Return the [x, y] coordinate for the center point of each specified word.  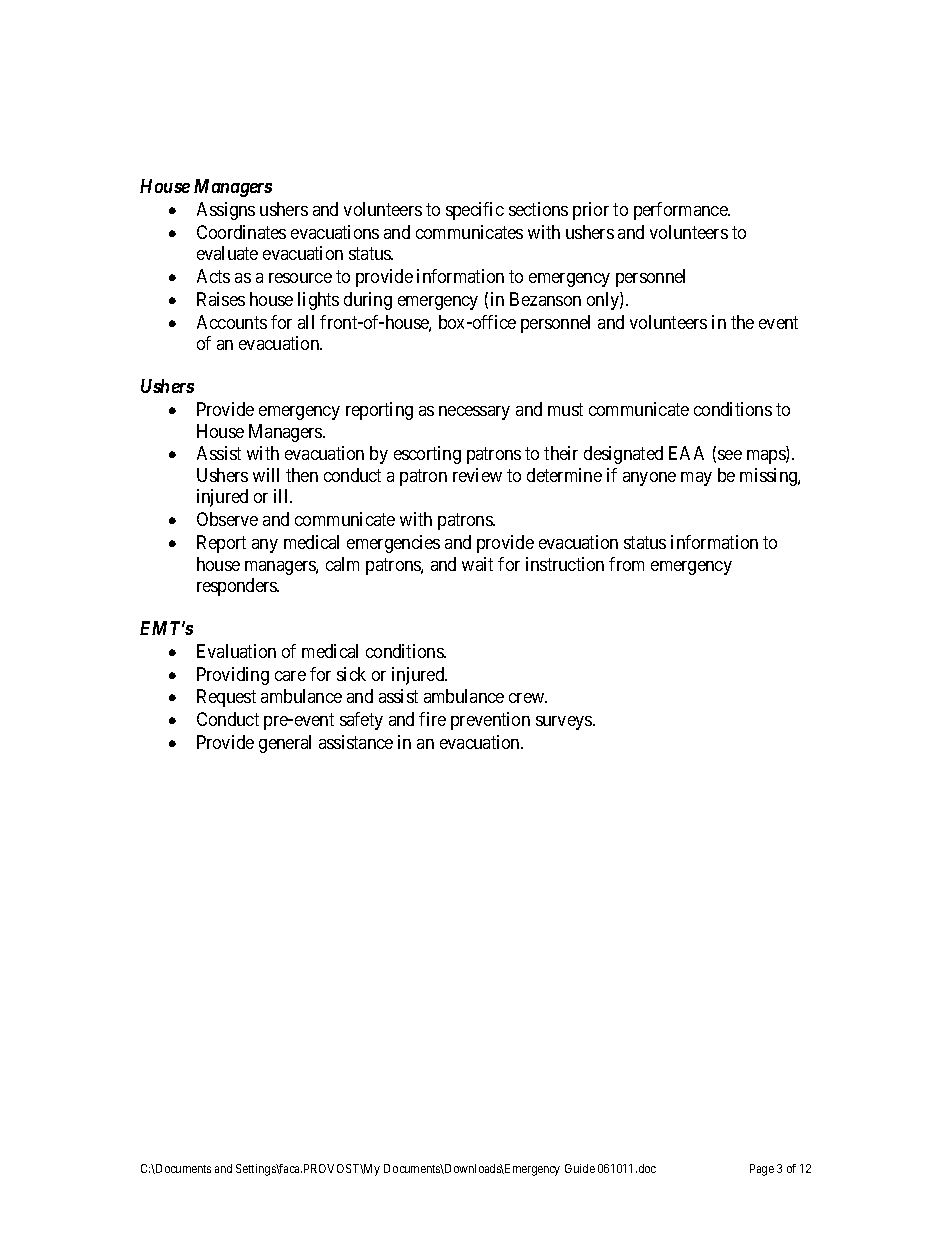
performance [681, 211]
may [696, 479]
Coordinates [241, 232]
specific [475, 211]
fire [432, 719]
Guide [580, 1168]
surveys [565, 723]
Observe [227, 519]
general [285, 744]
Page [762, 1170]
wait [477, 564]
